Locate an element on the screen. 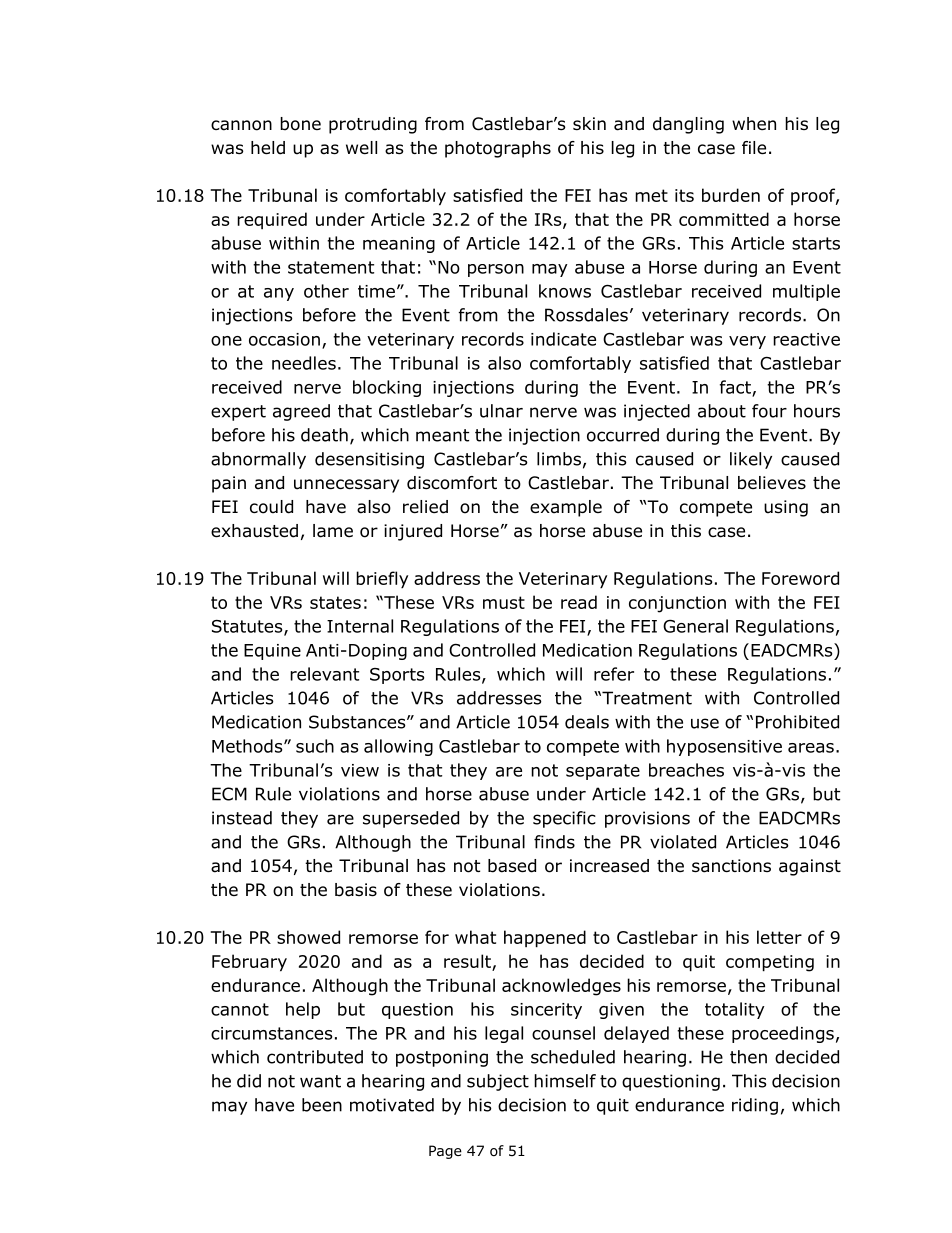  riding is located at coordinates (755, 1106).
